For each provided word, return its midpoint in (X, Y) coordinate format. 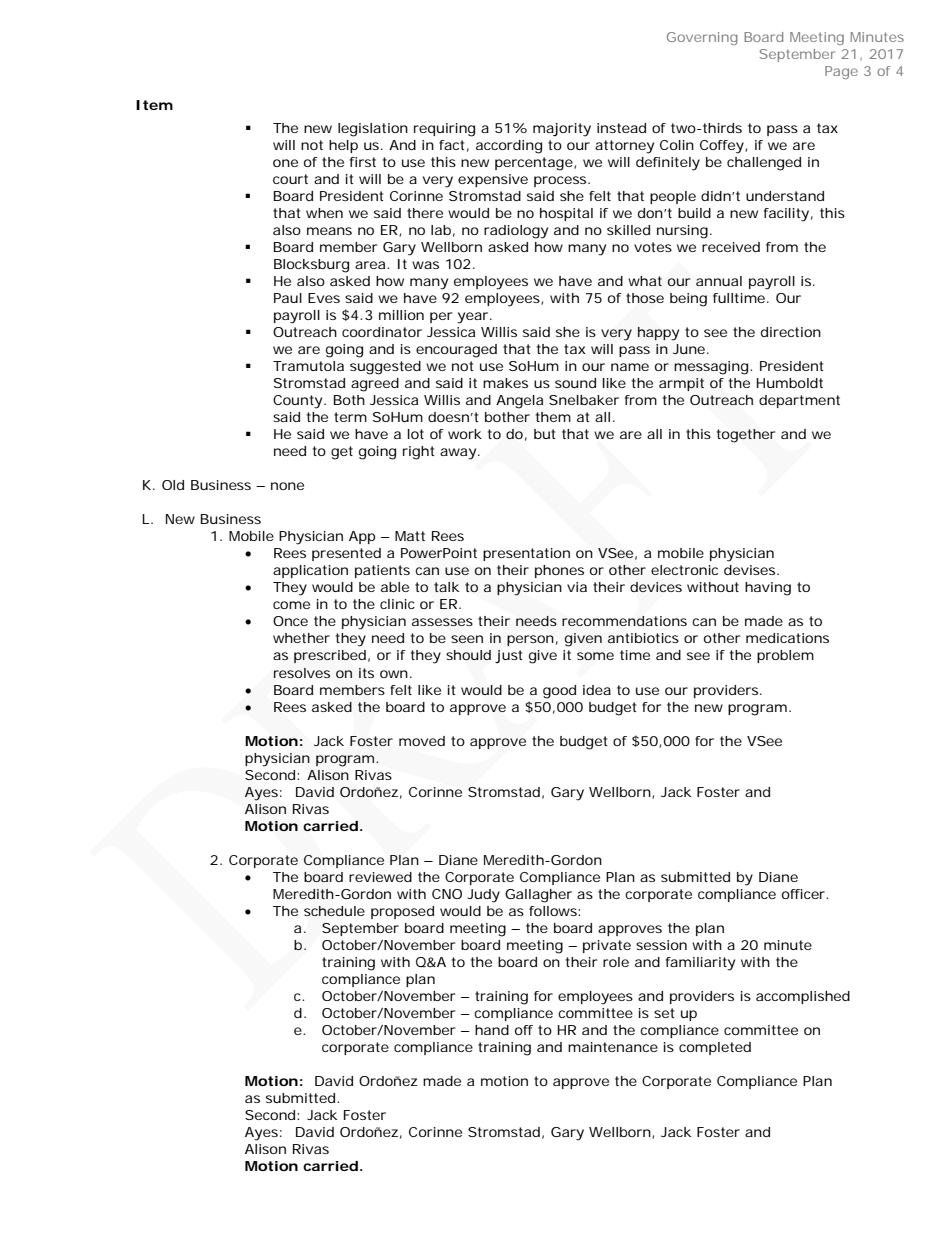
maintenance (613, 1047)
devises (751, 570)
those (645, 298)
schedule (334, 911)
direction (791, 332)
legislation (373, 130)
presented (346, 554)
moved (422, 741)
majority (562, 130)
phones (559, 571)
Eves (324, 298)
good (559, 692)
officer (804, 894)
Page (841, 72)
